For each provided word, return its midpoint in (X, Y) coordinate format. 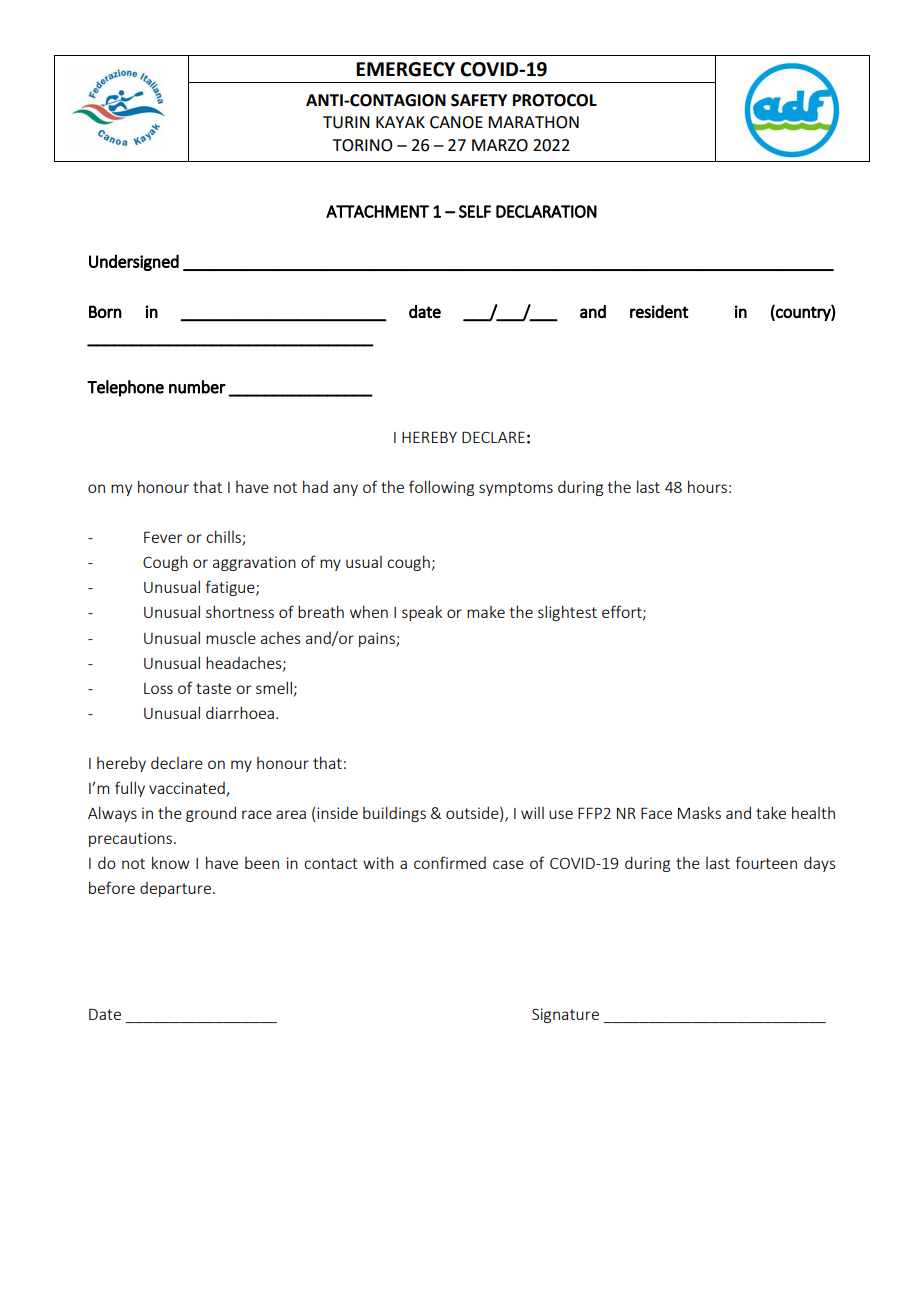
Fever (163, 537)
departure (175, 889)
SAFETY (479, 100)
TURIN (346, 122)
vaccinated (188, 789)
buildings (394, 814)
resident (659, 311)
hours (707, 486)
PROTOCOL (555, 100)
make (486, 612)
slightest (567, 613)
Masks (699, 812)
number (197, 387)
